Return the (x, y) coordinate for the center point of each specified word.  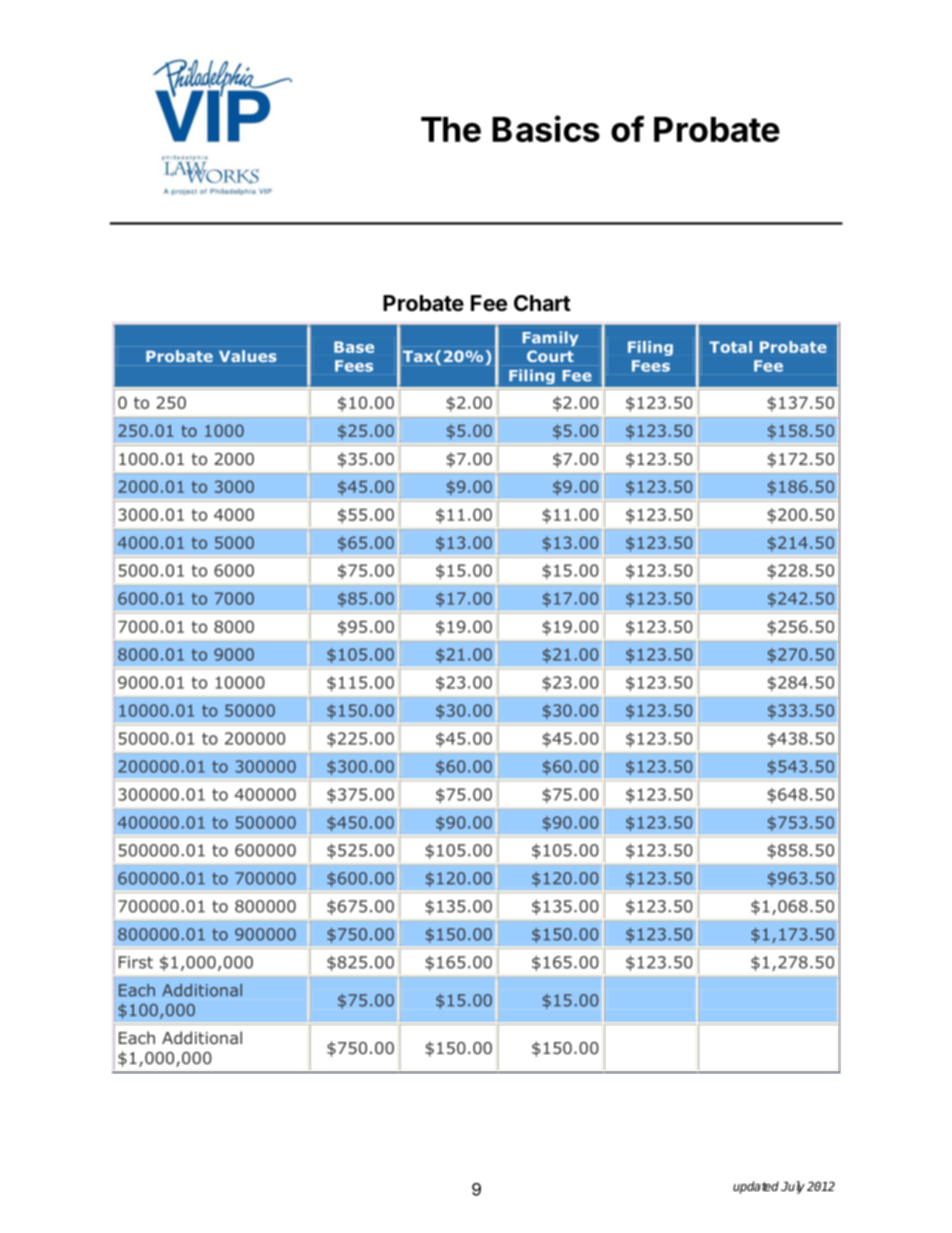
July (793, 1187)
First (136, 962)
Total (730, 347)
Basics (546, 128)
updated (756, 1187)
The (451, 129)
